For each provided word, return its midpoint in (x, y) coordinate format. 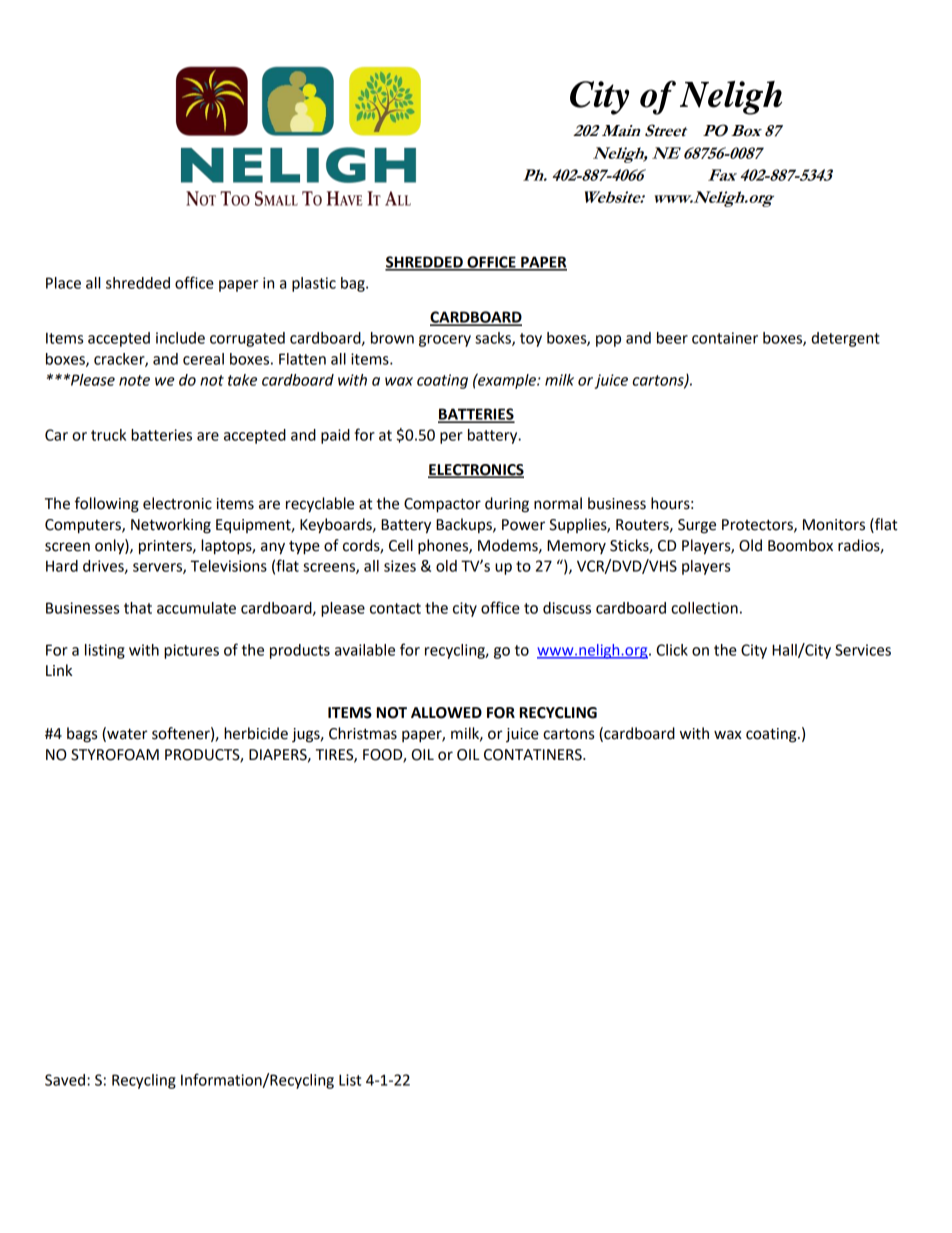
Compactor (442, 505)
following (107, 505)
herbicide (256, 733)
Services (863, 650)
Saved (65, 1080)
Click (672, 650)
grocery (445, 341)
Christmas (363, 733)
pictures (191, 651)
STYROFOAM (115, 755)
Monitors (834, 525)
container (725, 338)
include (180, 338)
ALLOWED (446, 713)
